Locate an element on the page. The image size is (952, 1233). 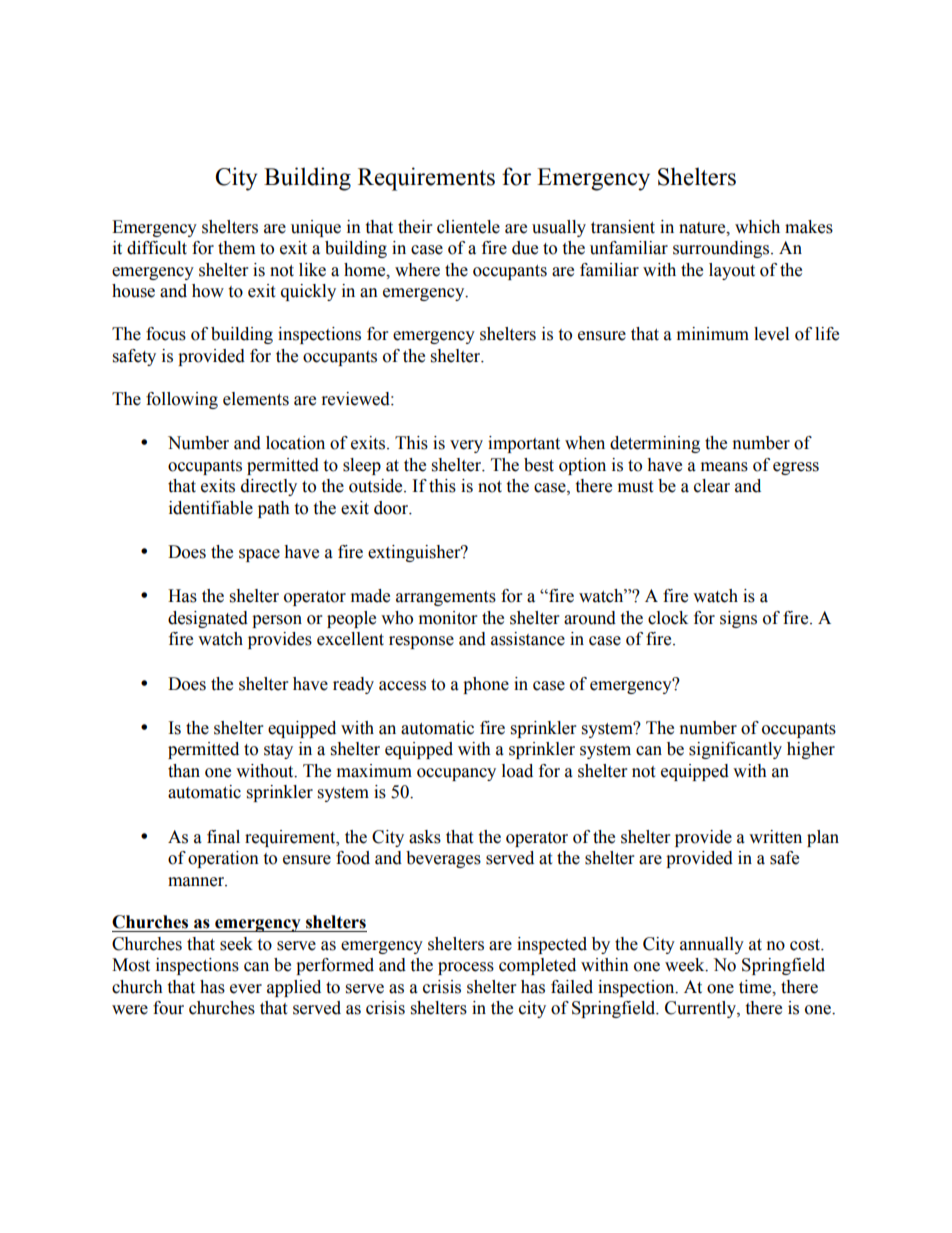
process is located at coordinates (466, 968).
